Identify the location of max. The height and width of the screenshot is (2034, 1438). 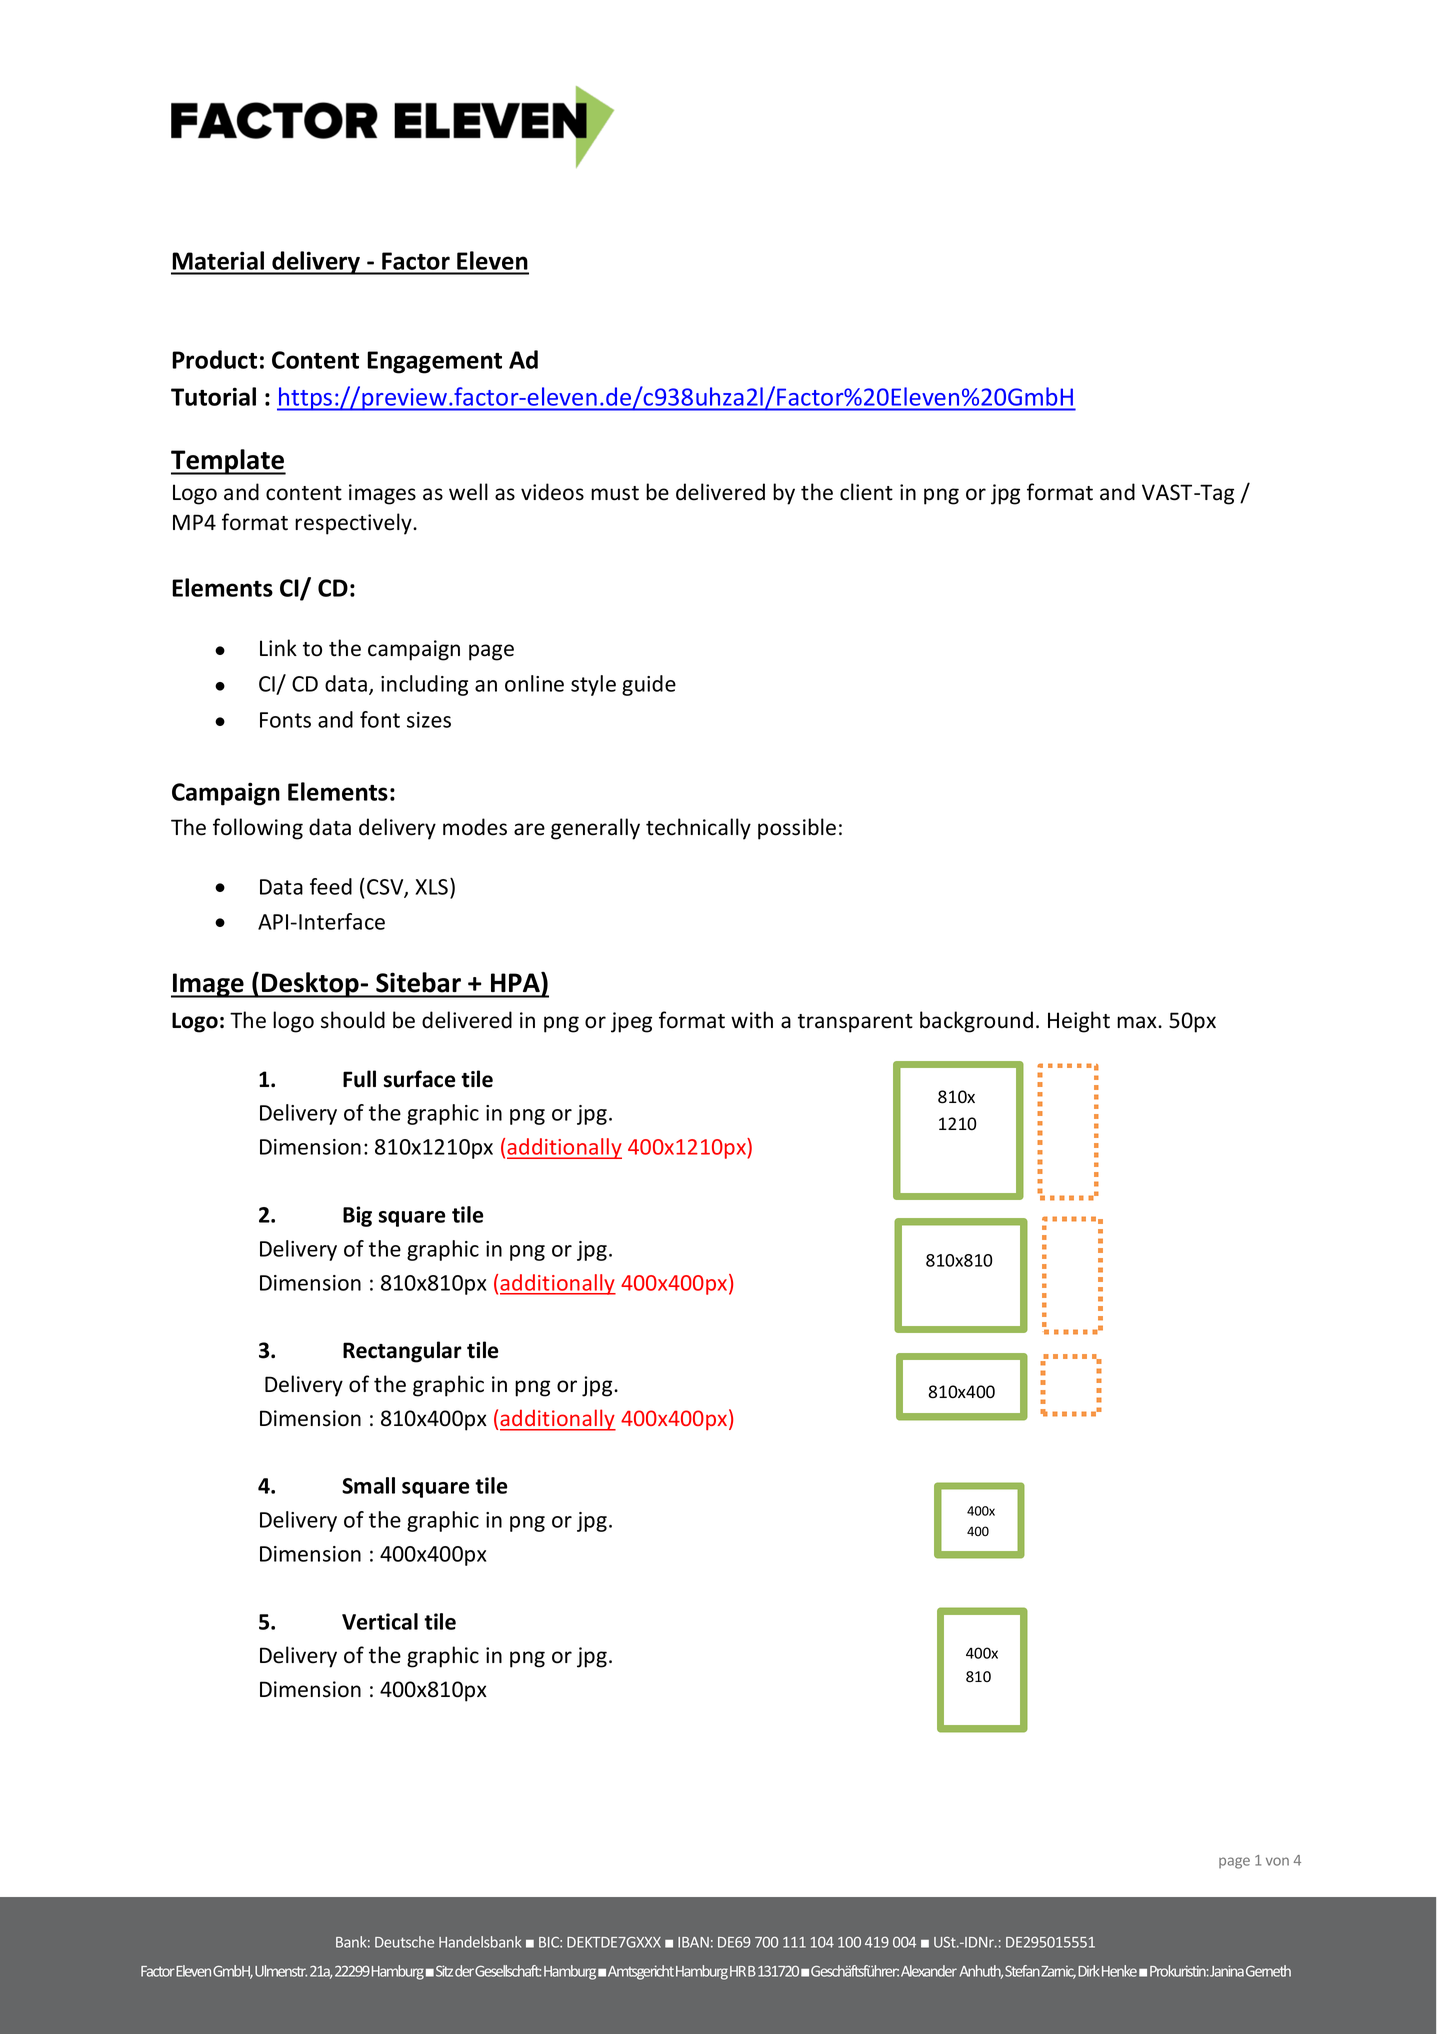
(1138, 1022).
